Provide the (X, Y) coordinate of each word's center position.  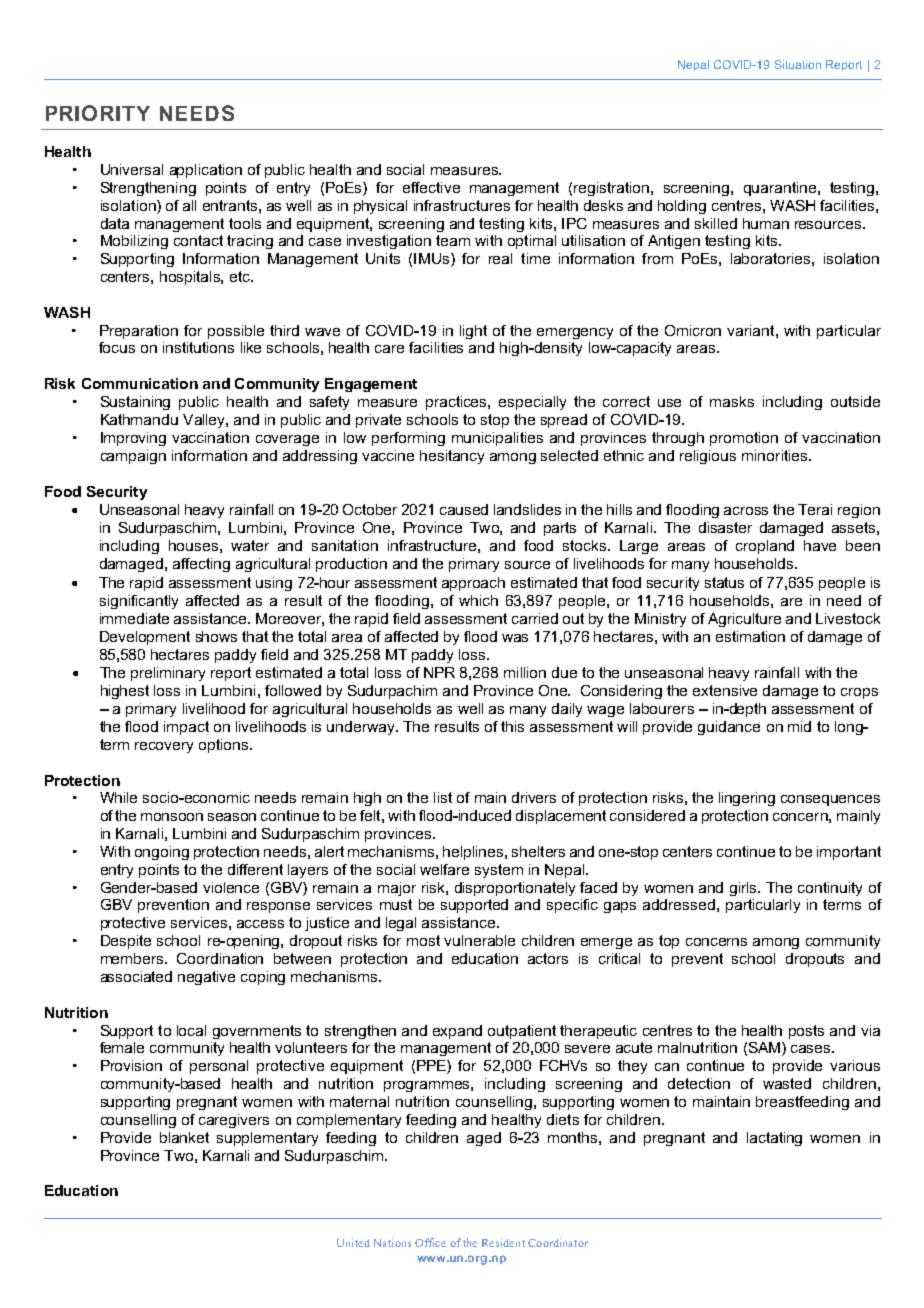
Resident (503, 1242)
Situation (798, 64)
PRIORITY (98, 113)
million (525, 672)
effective (431, 187)
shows (216, 636)
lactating (774, 1139)
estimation (750, 636)
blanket (184, 1137)
